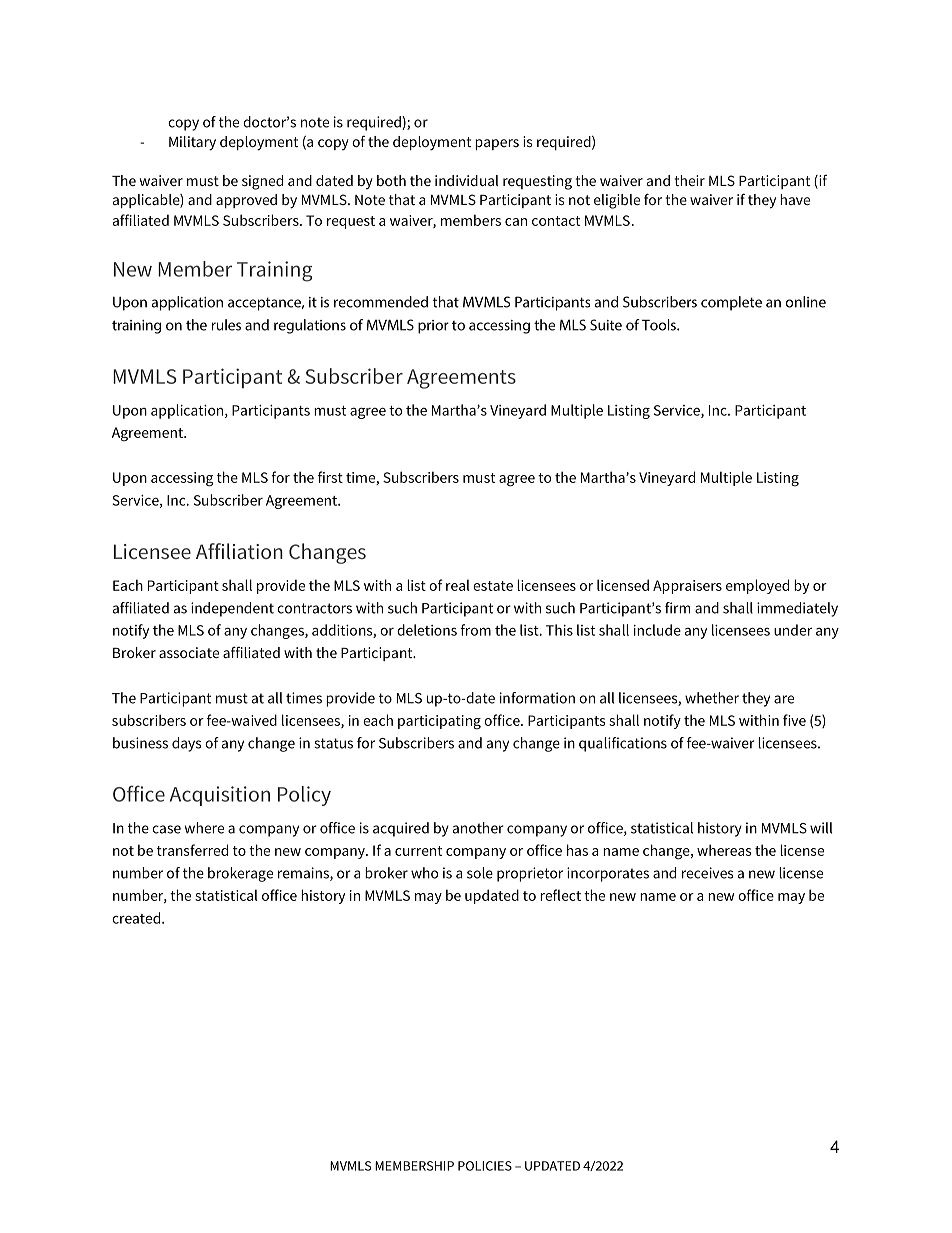 This screenshot has height=1233, width=952. I want to click on rules, so click(226, 325).
